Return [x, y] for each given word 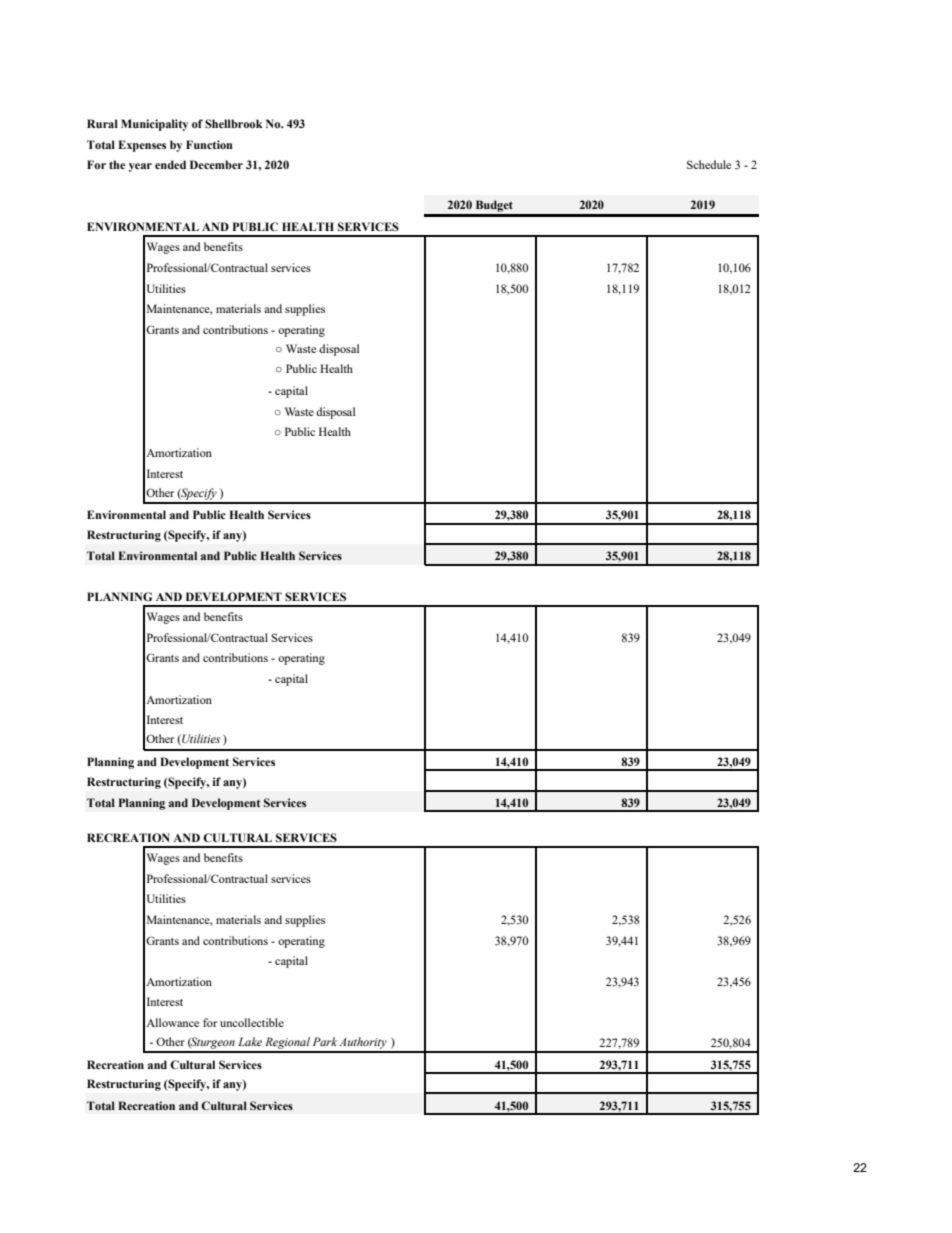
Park [325, 1041]
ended [170, 164]
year [140, 167]
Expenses [142, 146]
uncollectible [252, 1022]
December [216, 164]
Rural [102, 123]
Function [209, 144]
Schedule [709, 164]
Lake [250, 1041]
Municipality [154, 125]
